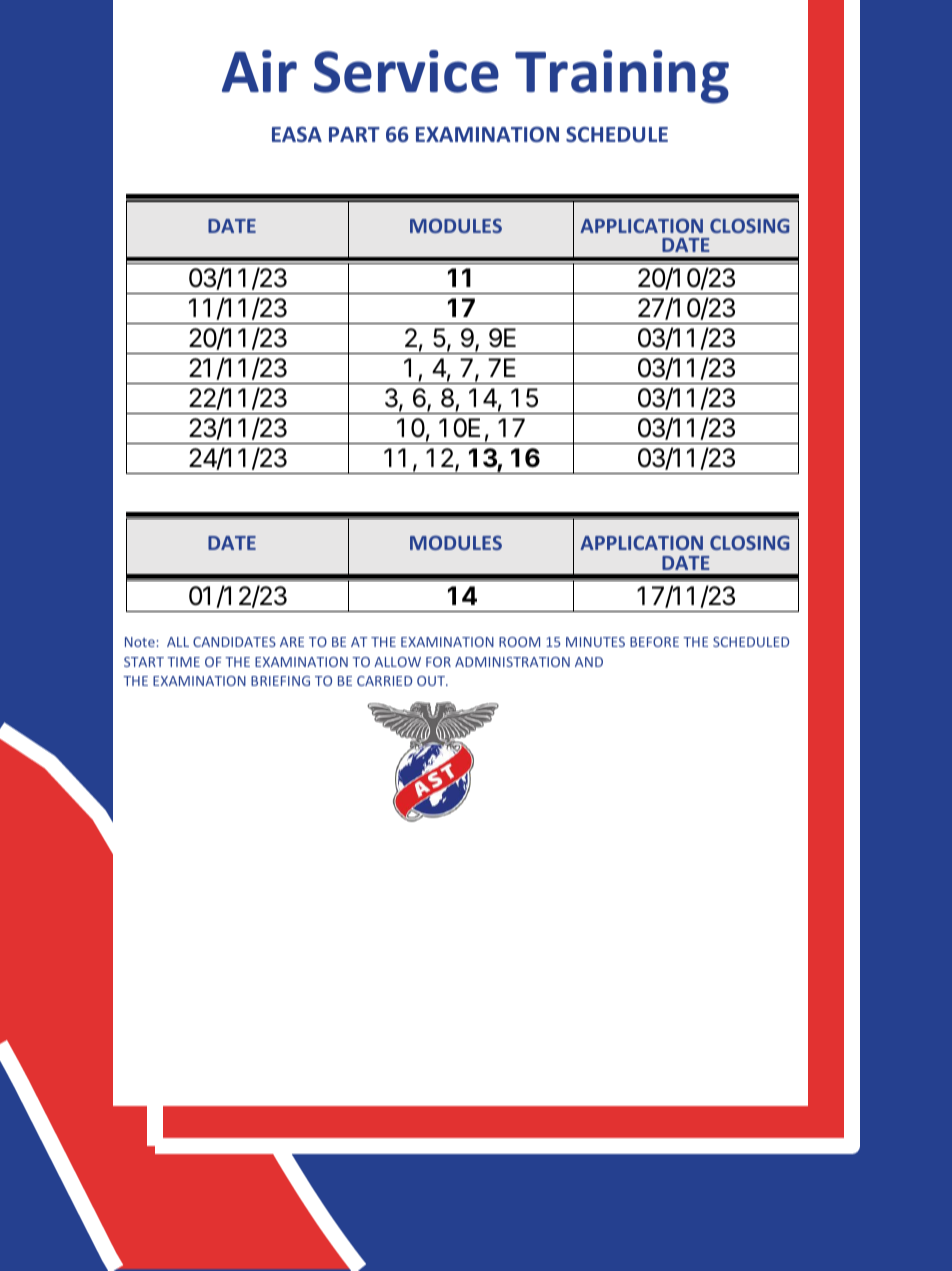 The width and height of the screenshot is (952, 1271). I want to click on Training, so click(622, 77).
